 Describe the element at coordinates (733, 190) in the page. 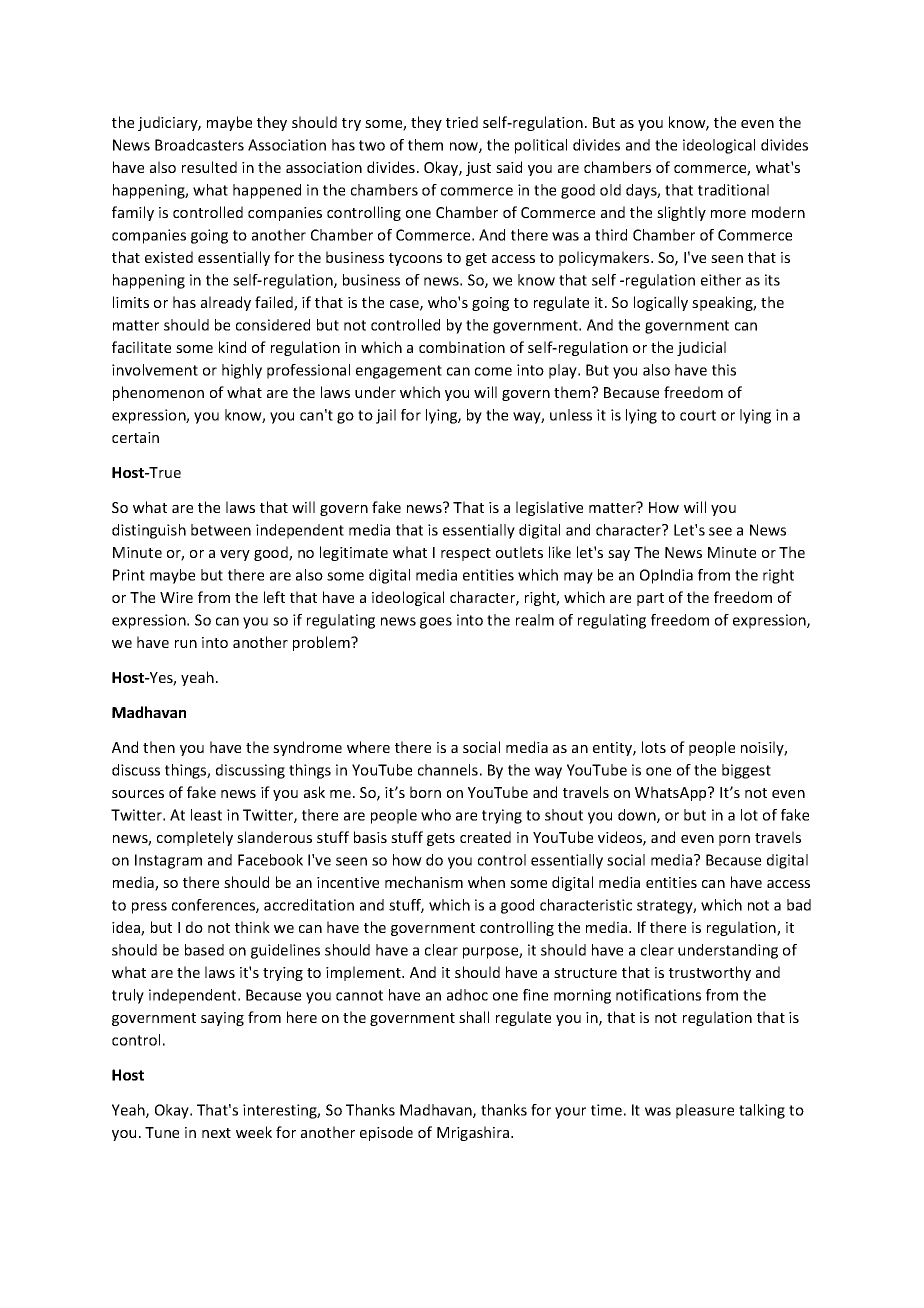

I see `traditional` at that location.
